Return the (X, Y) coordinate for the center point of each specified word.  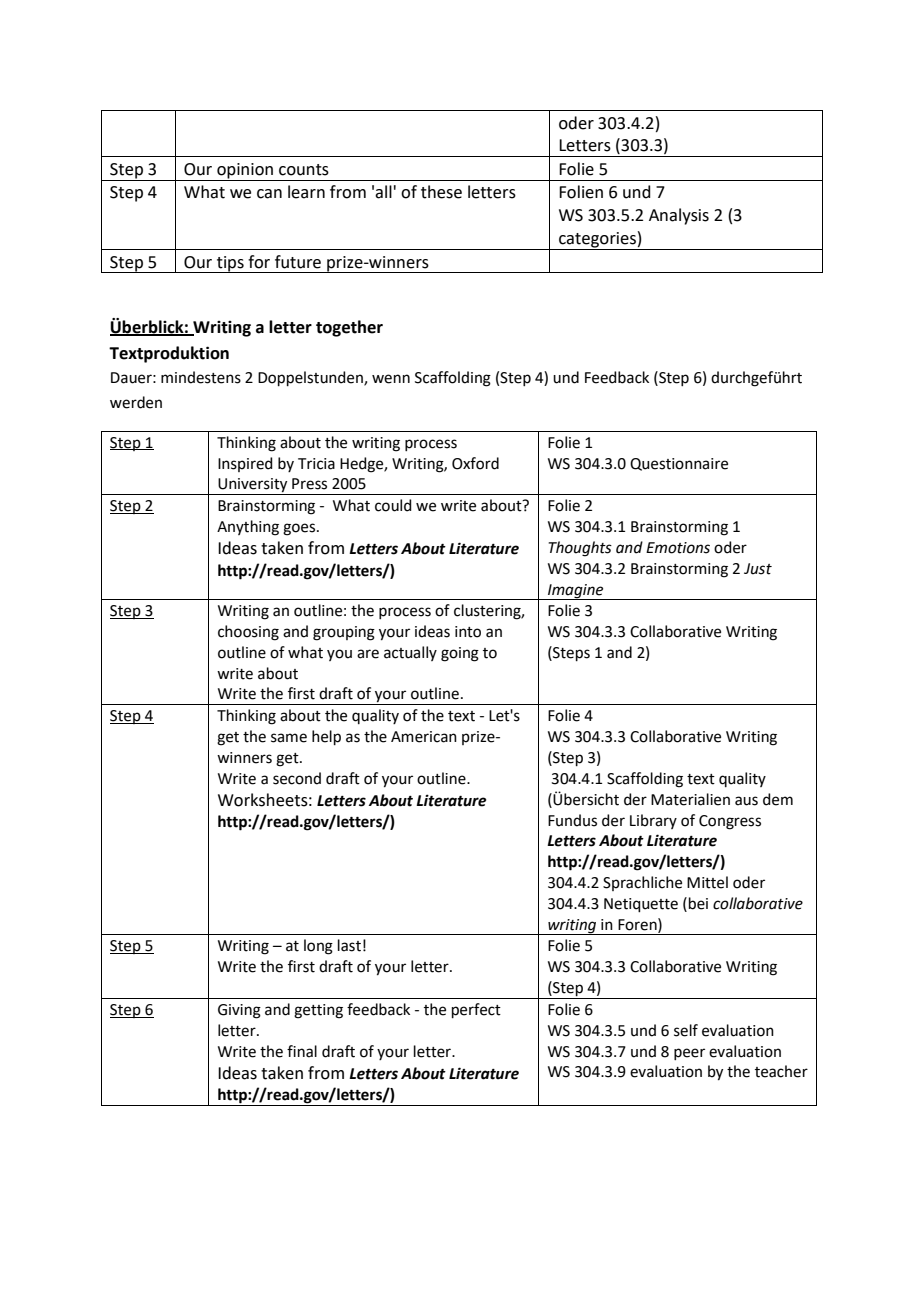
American (424, 737)
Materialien (690, 799)
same (289, 738)
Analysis (679, 216)
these (441, 192)
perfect (476, 1010)
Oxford (475, 463)
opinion (245, 172)
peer (689, 1054)
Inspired (245, 464)
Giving (239, 1011)
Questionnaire (679, 464)
